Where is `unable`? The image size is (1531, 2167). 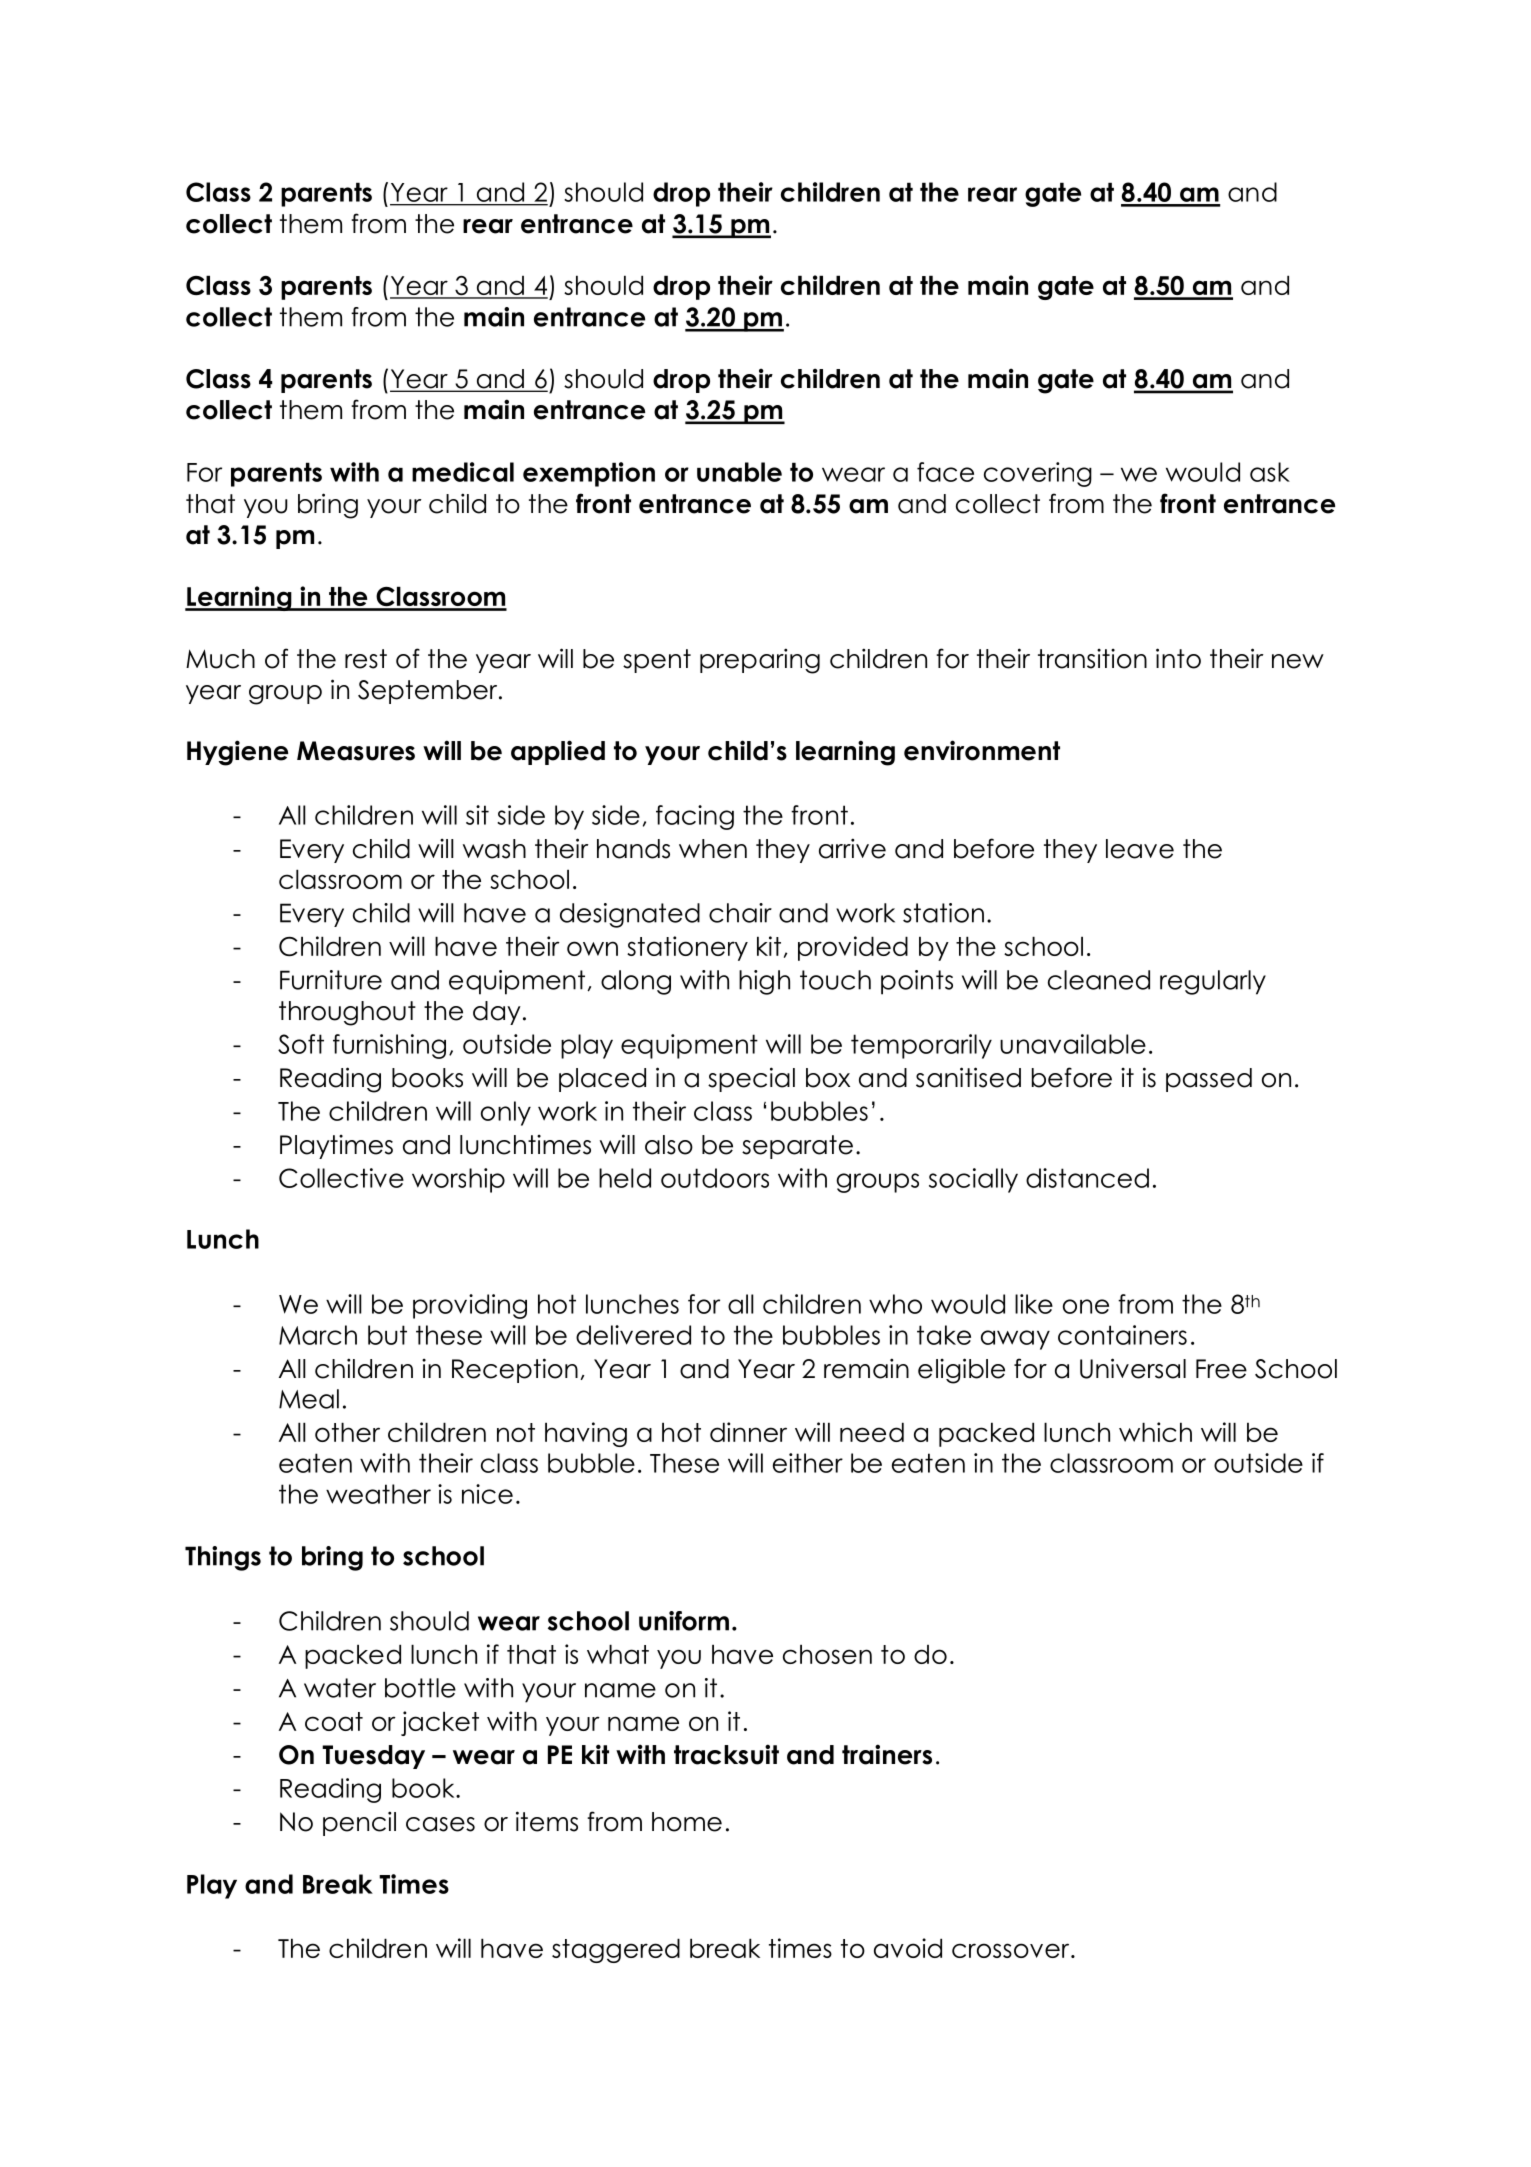
unable is located at coordinates (739, 472).
